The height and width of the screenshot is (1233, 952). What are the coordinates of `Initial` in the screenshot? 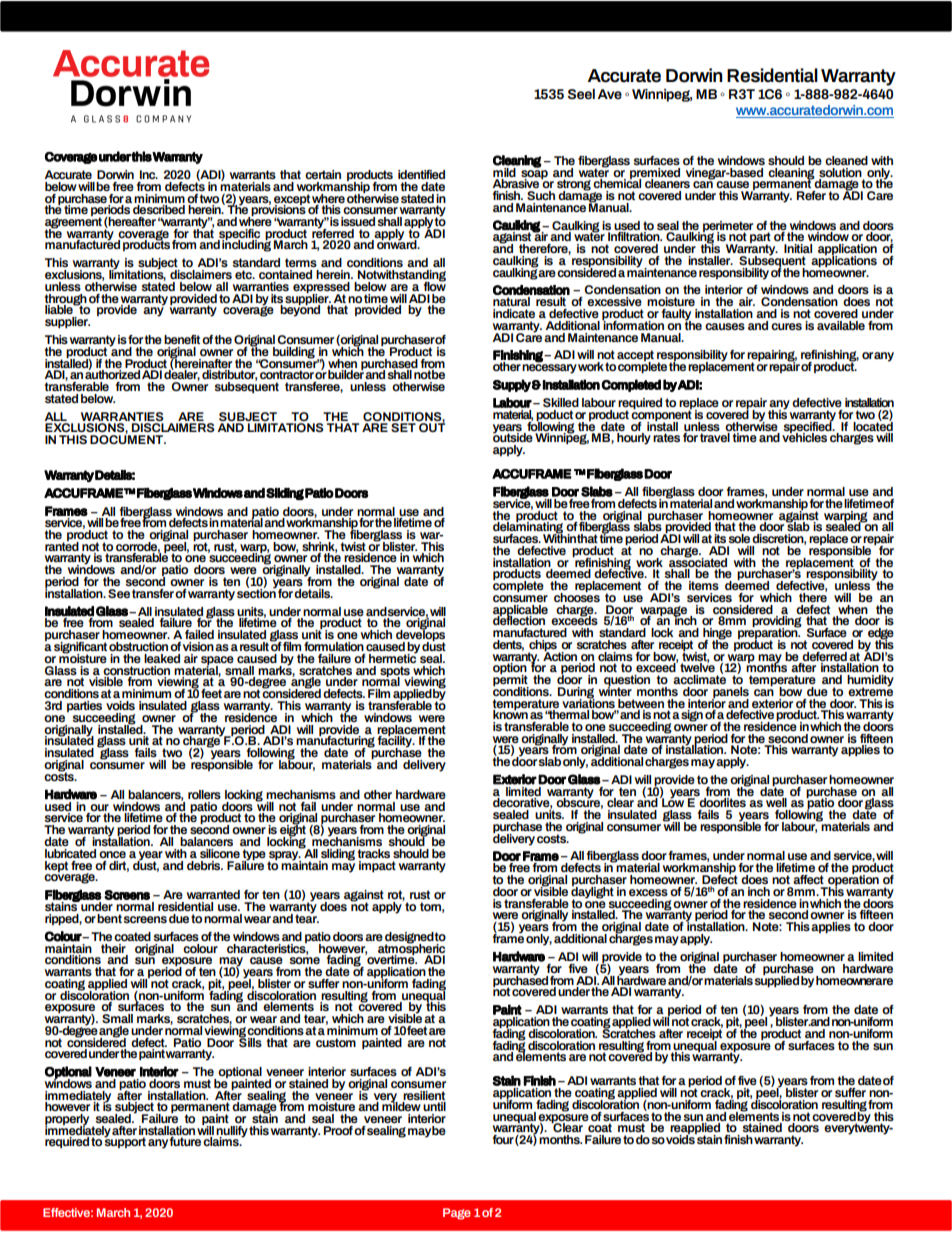 It's located at (798, 248).
